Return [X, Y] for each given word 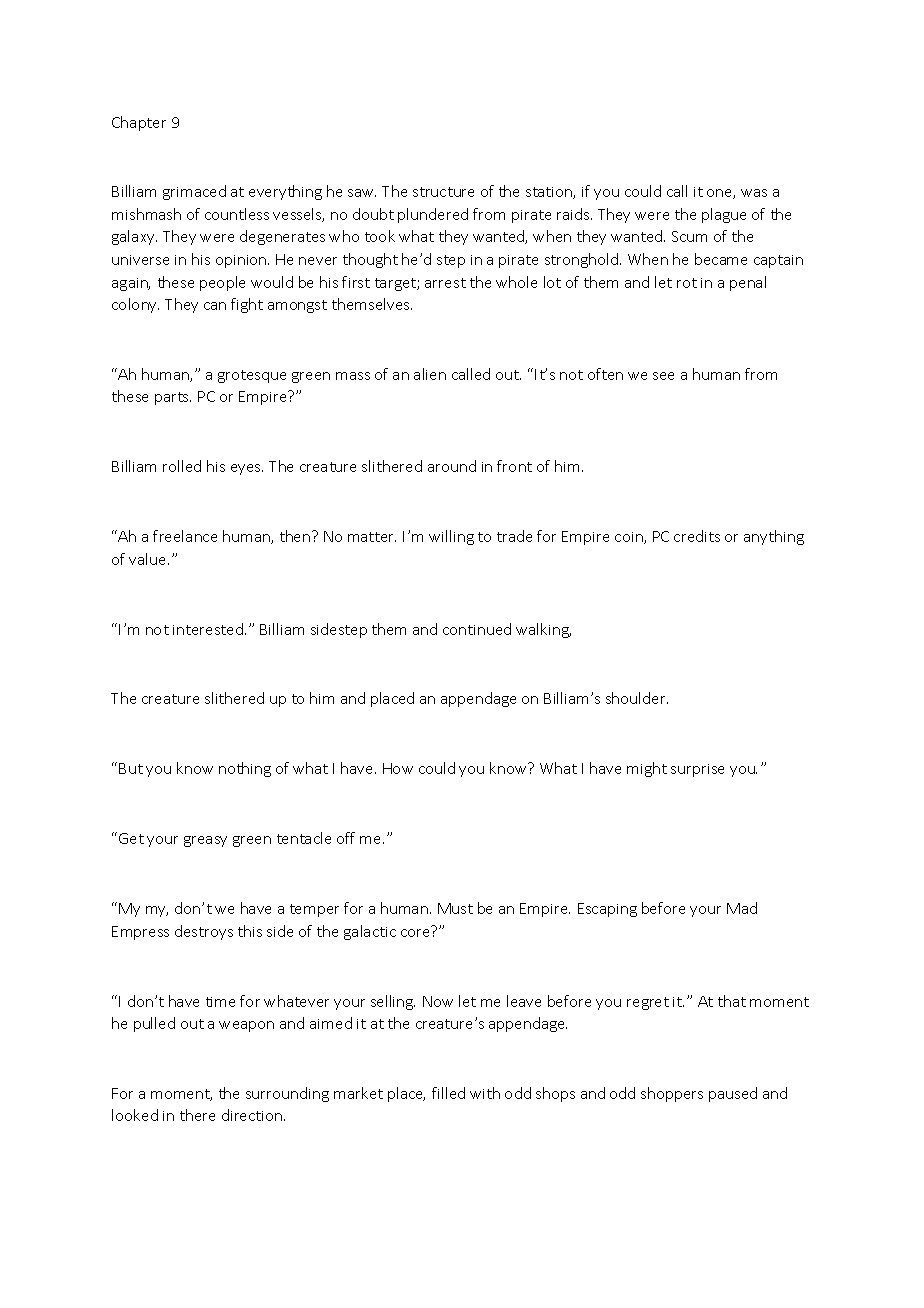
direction [253, 1115]
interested [208, 629]
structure [443, 192]
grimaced [194, 192]
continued [477, 629]
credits [697, 536]
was [754, 193]
